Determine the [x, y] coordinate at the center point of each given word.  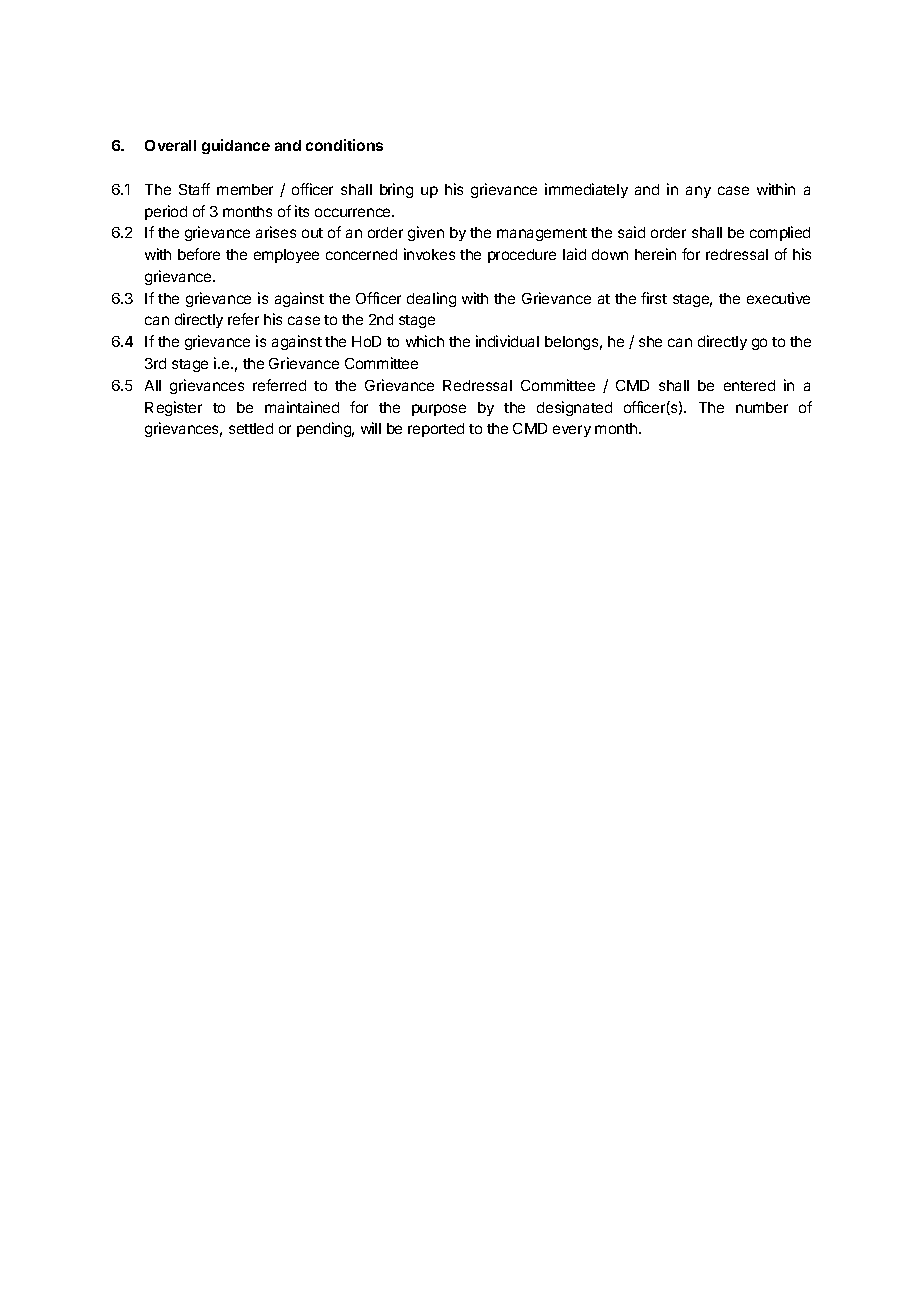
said [631, 232]
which [425, 341]
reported [436, 430]
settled [251, 428]
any [698, 192]
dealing [431, 299]
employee [286, 256]
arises [276, 232]
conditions [344, 145]
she [650, 341]
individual [507, 341]
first [654, 298]
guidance [236, 146]
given [426, 233]
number [762, 407]
